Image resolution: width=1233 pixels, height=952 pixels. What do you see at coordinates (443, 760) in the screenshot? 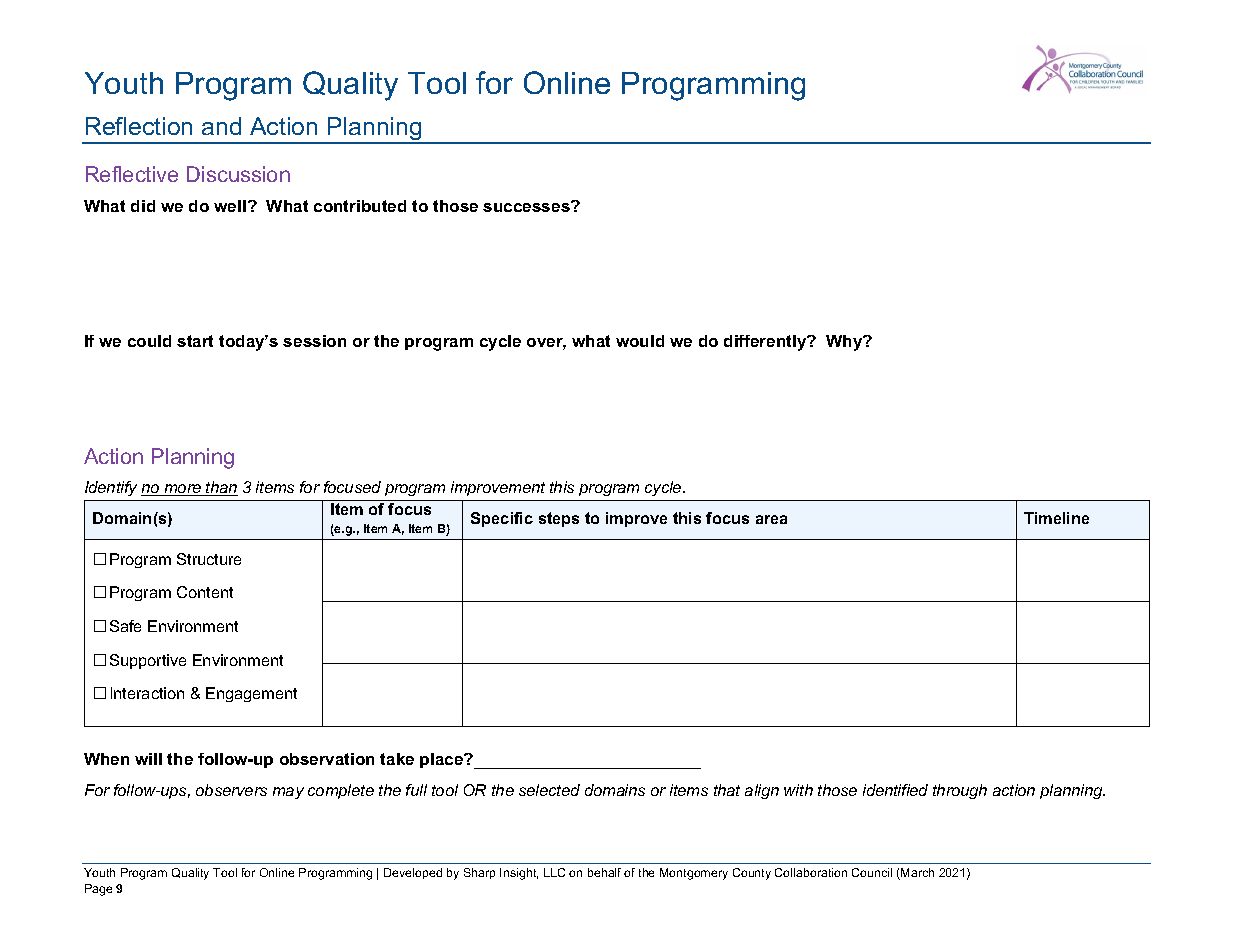
I see `place` at bounding box center [443, 760].
